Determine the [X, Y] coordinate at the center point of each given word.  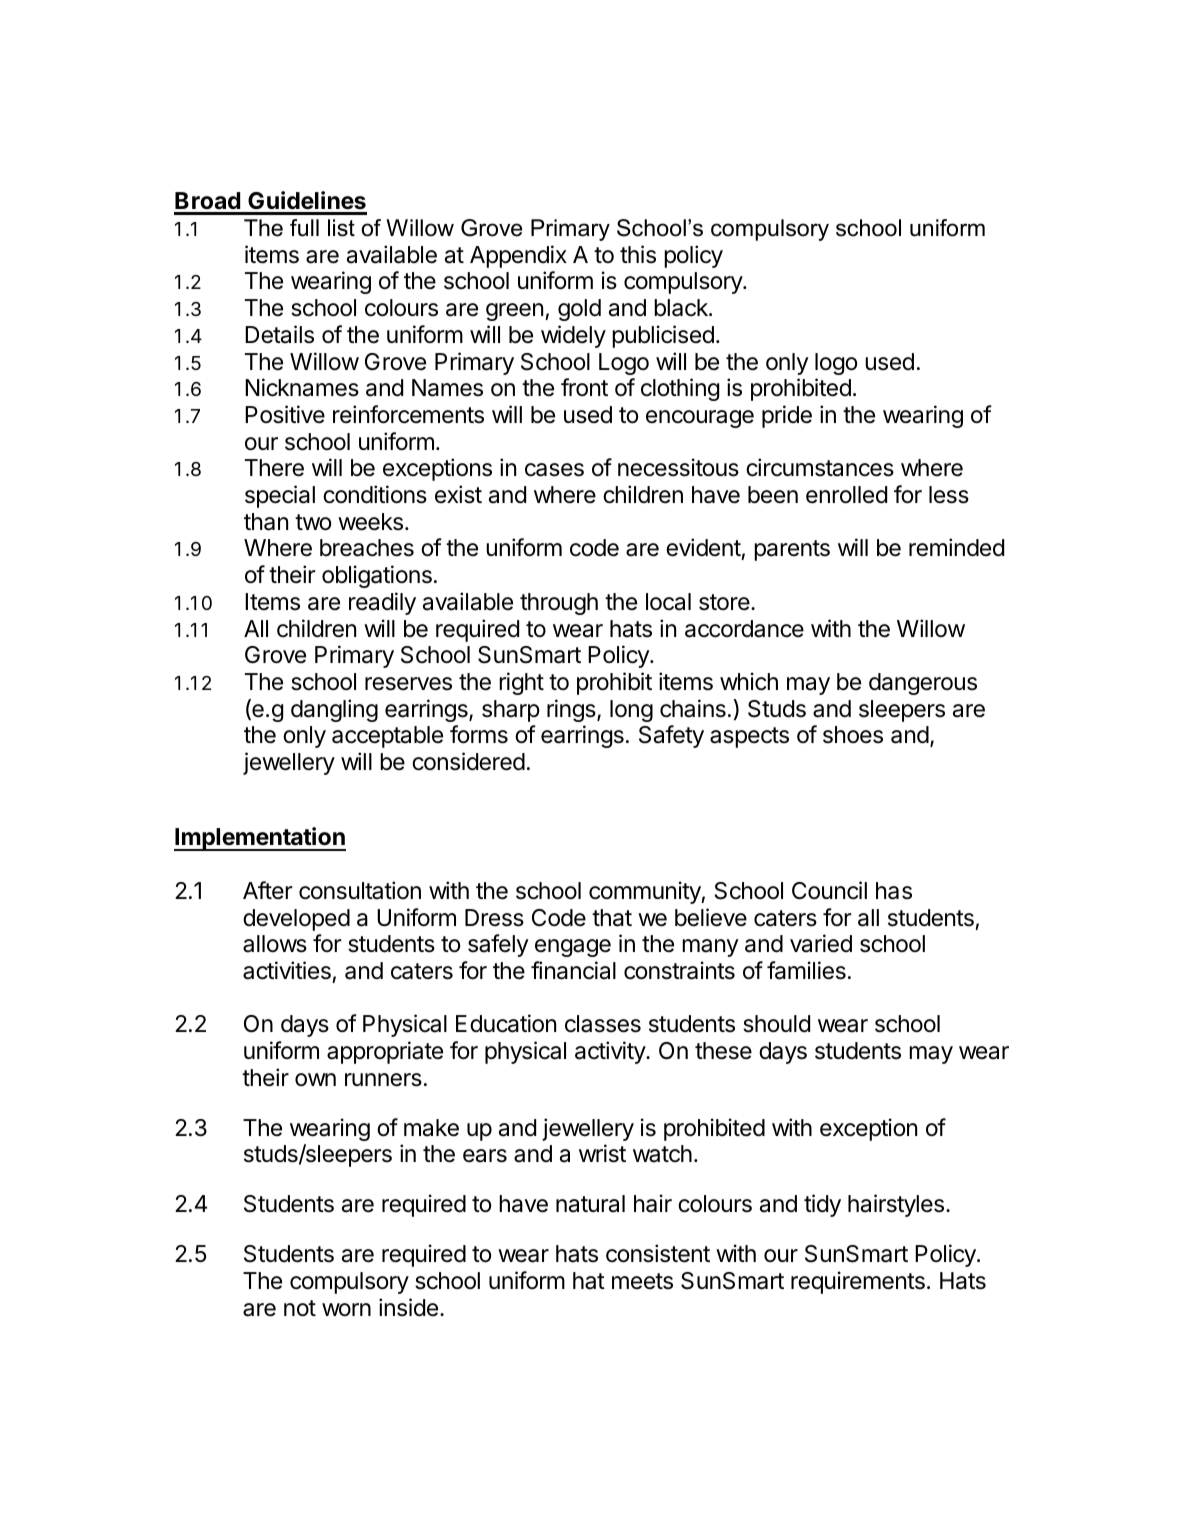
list [341, 228]
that [612, 918]
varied [821, 943]
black [682, 308]
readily [382, 603]
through [559, 604]
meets [642, 1281]
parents [792, 550]
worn [346, 1310]
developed [296, 920]
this [638, 254]
